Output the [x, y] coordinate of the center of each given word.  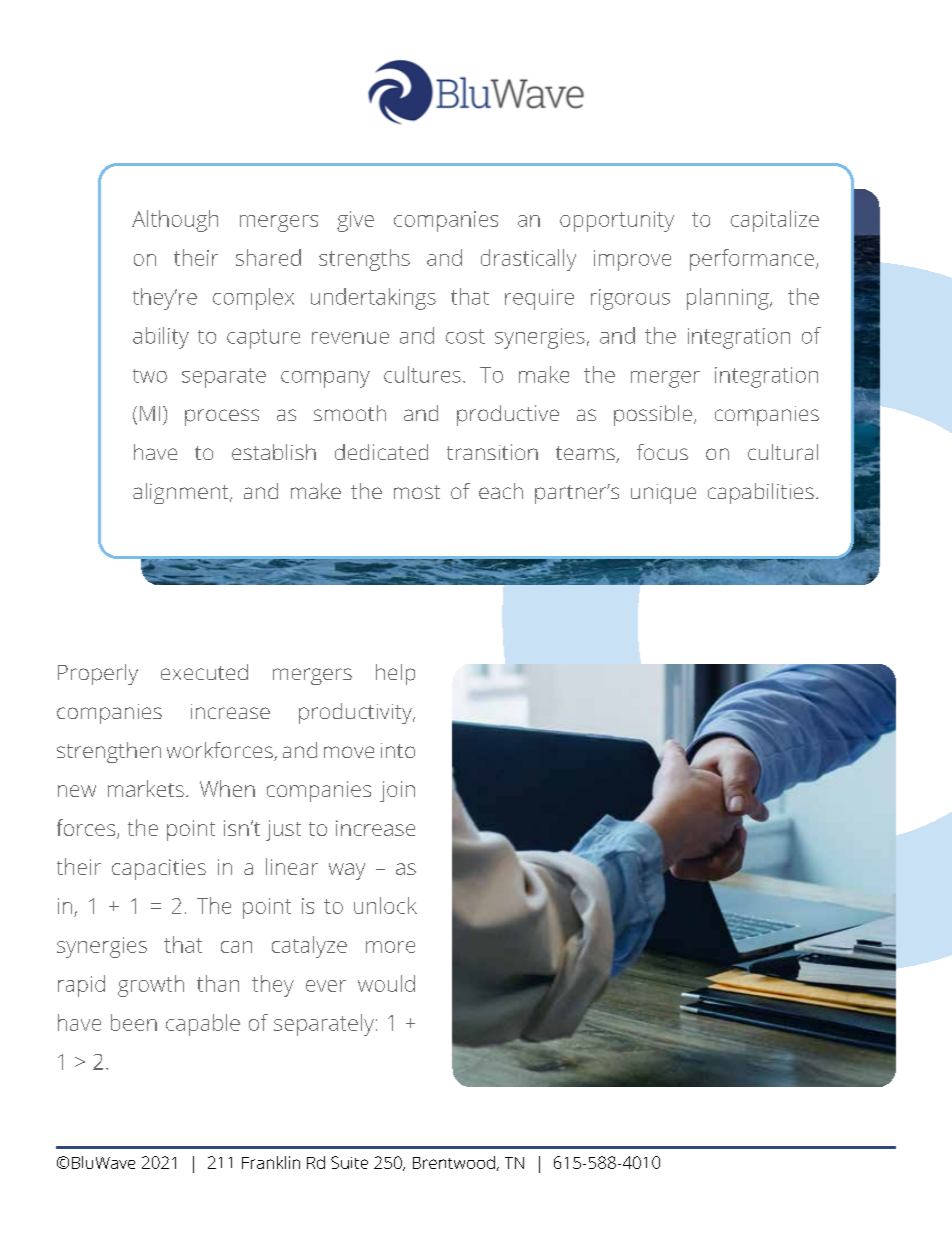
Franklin [271, 1162]
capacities [159, 869]
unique [663, 494]
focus [662, 452]
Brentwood [454, 1162]
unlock [385, 905]
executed [204, 672]
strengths [364, 260]
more [390, 947]
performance [752, 260]
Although [175, 221]
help [395, 674]
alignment [182, 493]
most [417, 492]
